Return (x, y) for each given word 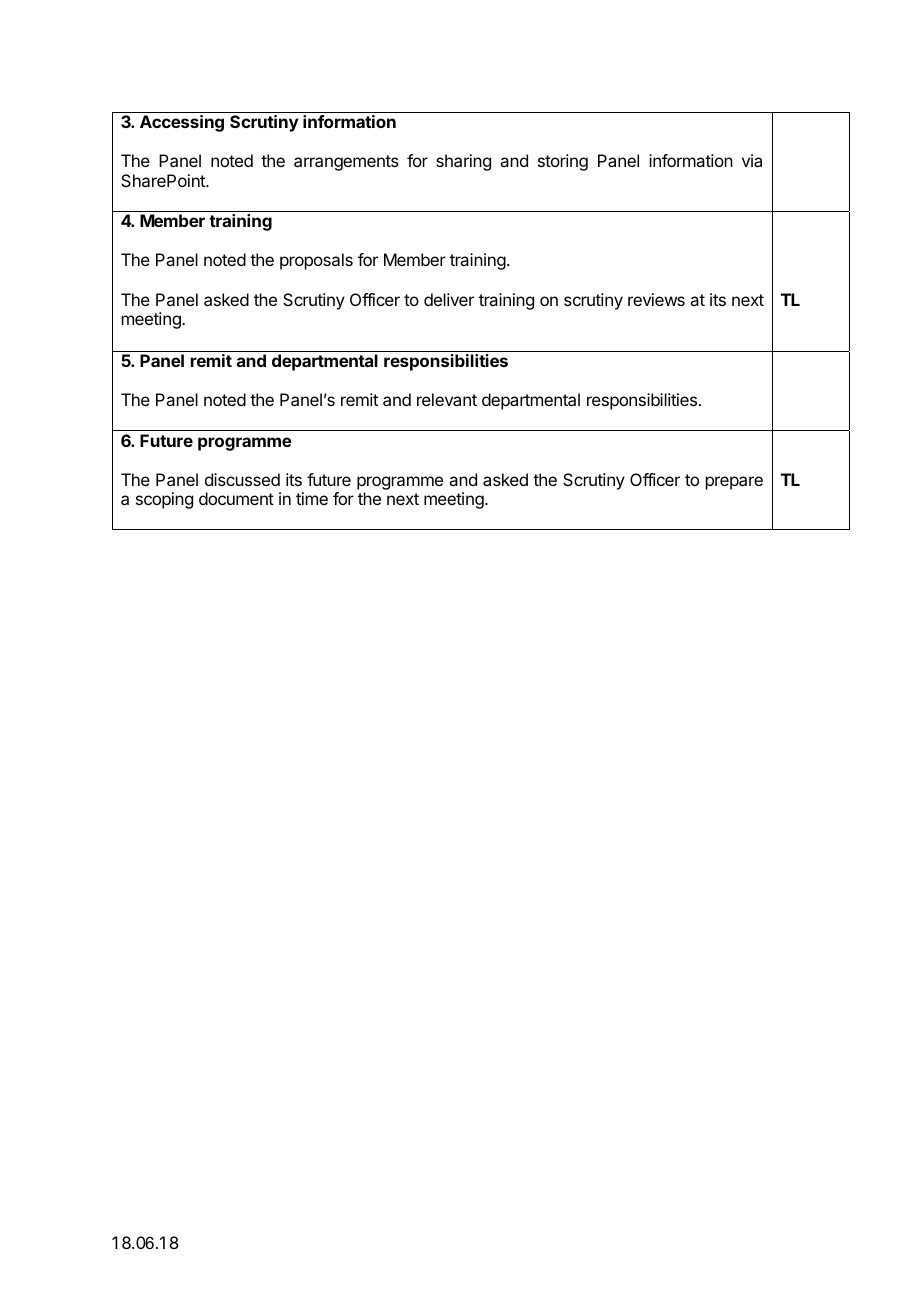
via (752, 160)
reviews (656, 299)
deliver (449, 299)
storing (563, 162)
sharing (463, 162)
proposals (316, 261)
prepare (734, 483)
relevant (447, 399)
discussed (242, 479)
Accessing (182, 123)
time (312, 498)
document (236, 498)
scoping (164, 500)
